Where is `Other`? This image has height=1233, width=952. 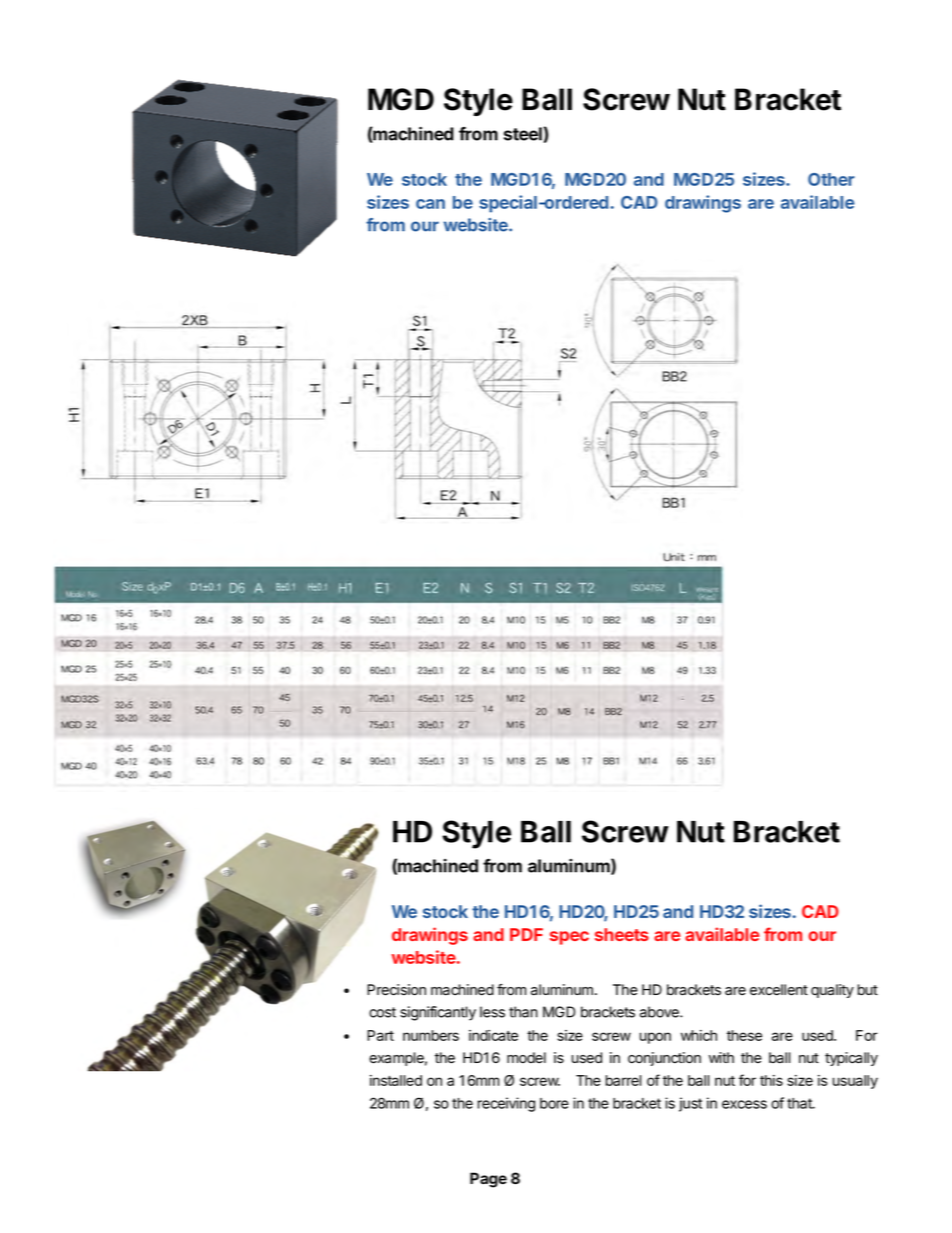 Other is located at coordinates (831, 179).
